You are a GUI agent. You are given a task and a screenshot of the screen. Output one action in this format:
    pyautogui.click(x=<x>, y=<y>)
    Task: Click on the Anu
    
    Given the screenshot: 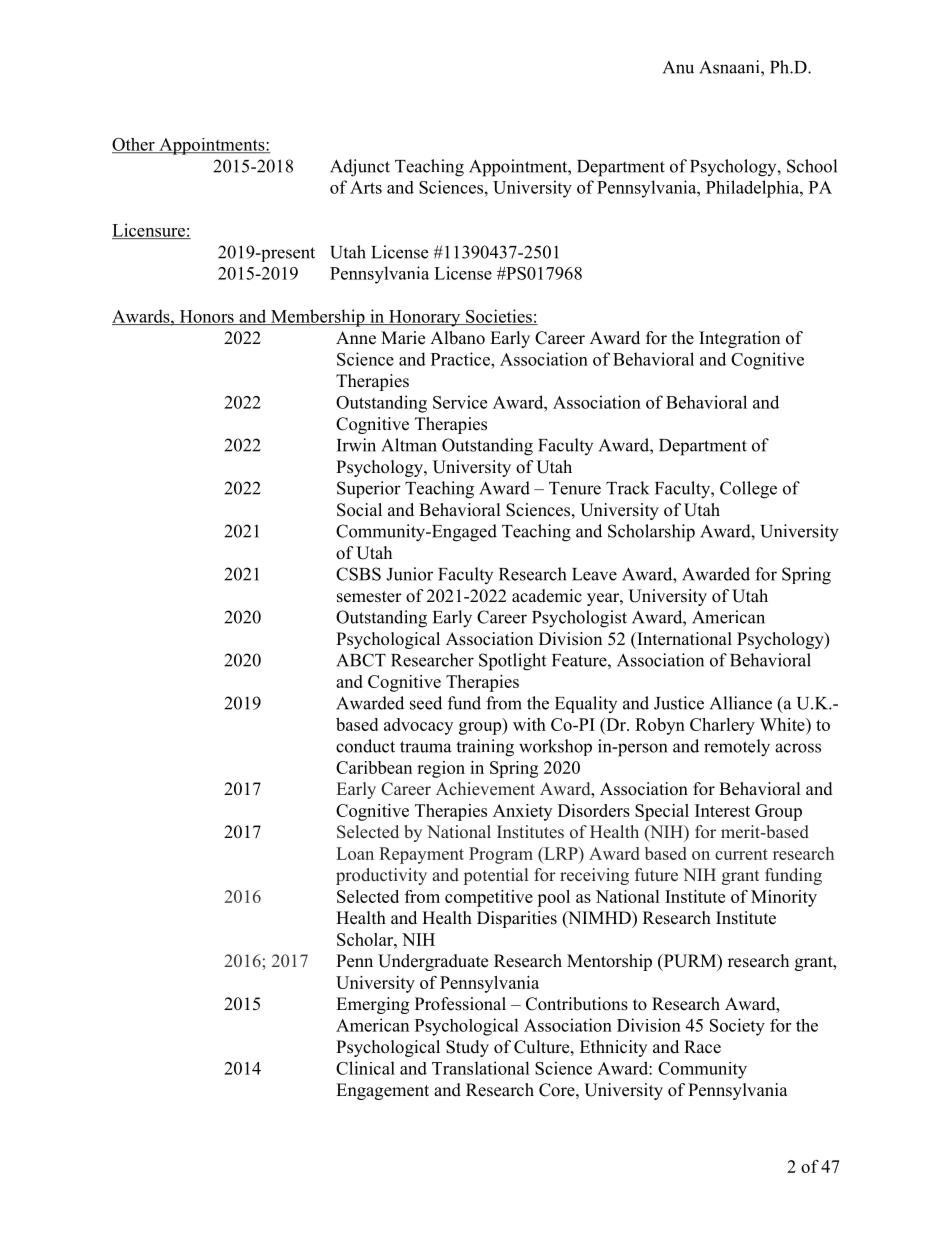 What is the action you would take?
    pyautogui.click(x=678, y=67)
